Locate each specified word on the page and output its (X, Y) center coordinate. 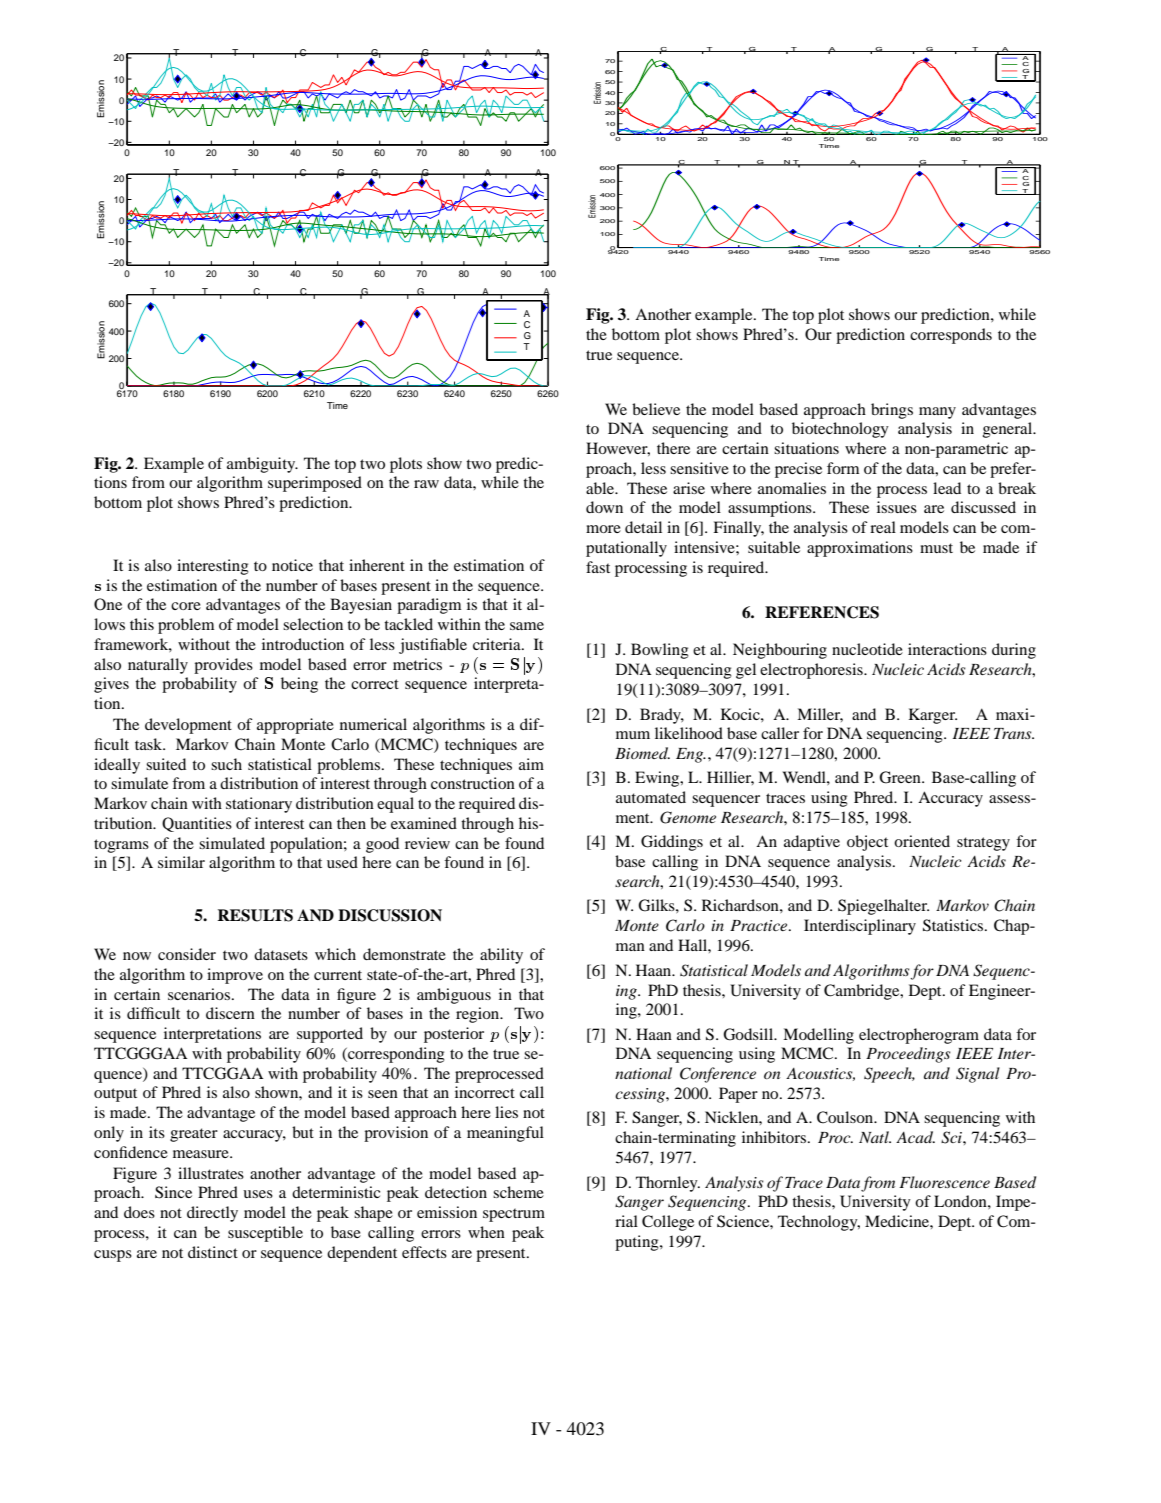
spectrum (514, 1215)
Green (901, 777)
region (479, 1015)
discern (230, 1013)
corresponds (951, 336)
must (936, 548)
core (186, 606)
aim (531, 764)
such (226, 764)
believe (656, 409)
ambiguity (262, 465)
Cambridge (863, 992)
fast (598, 567)
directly (212, 1214)
